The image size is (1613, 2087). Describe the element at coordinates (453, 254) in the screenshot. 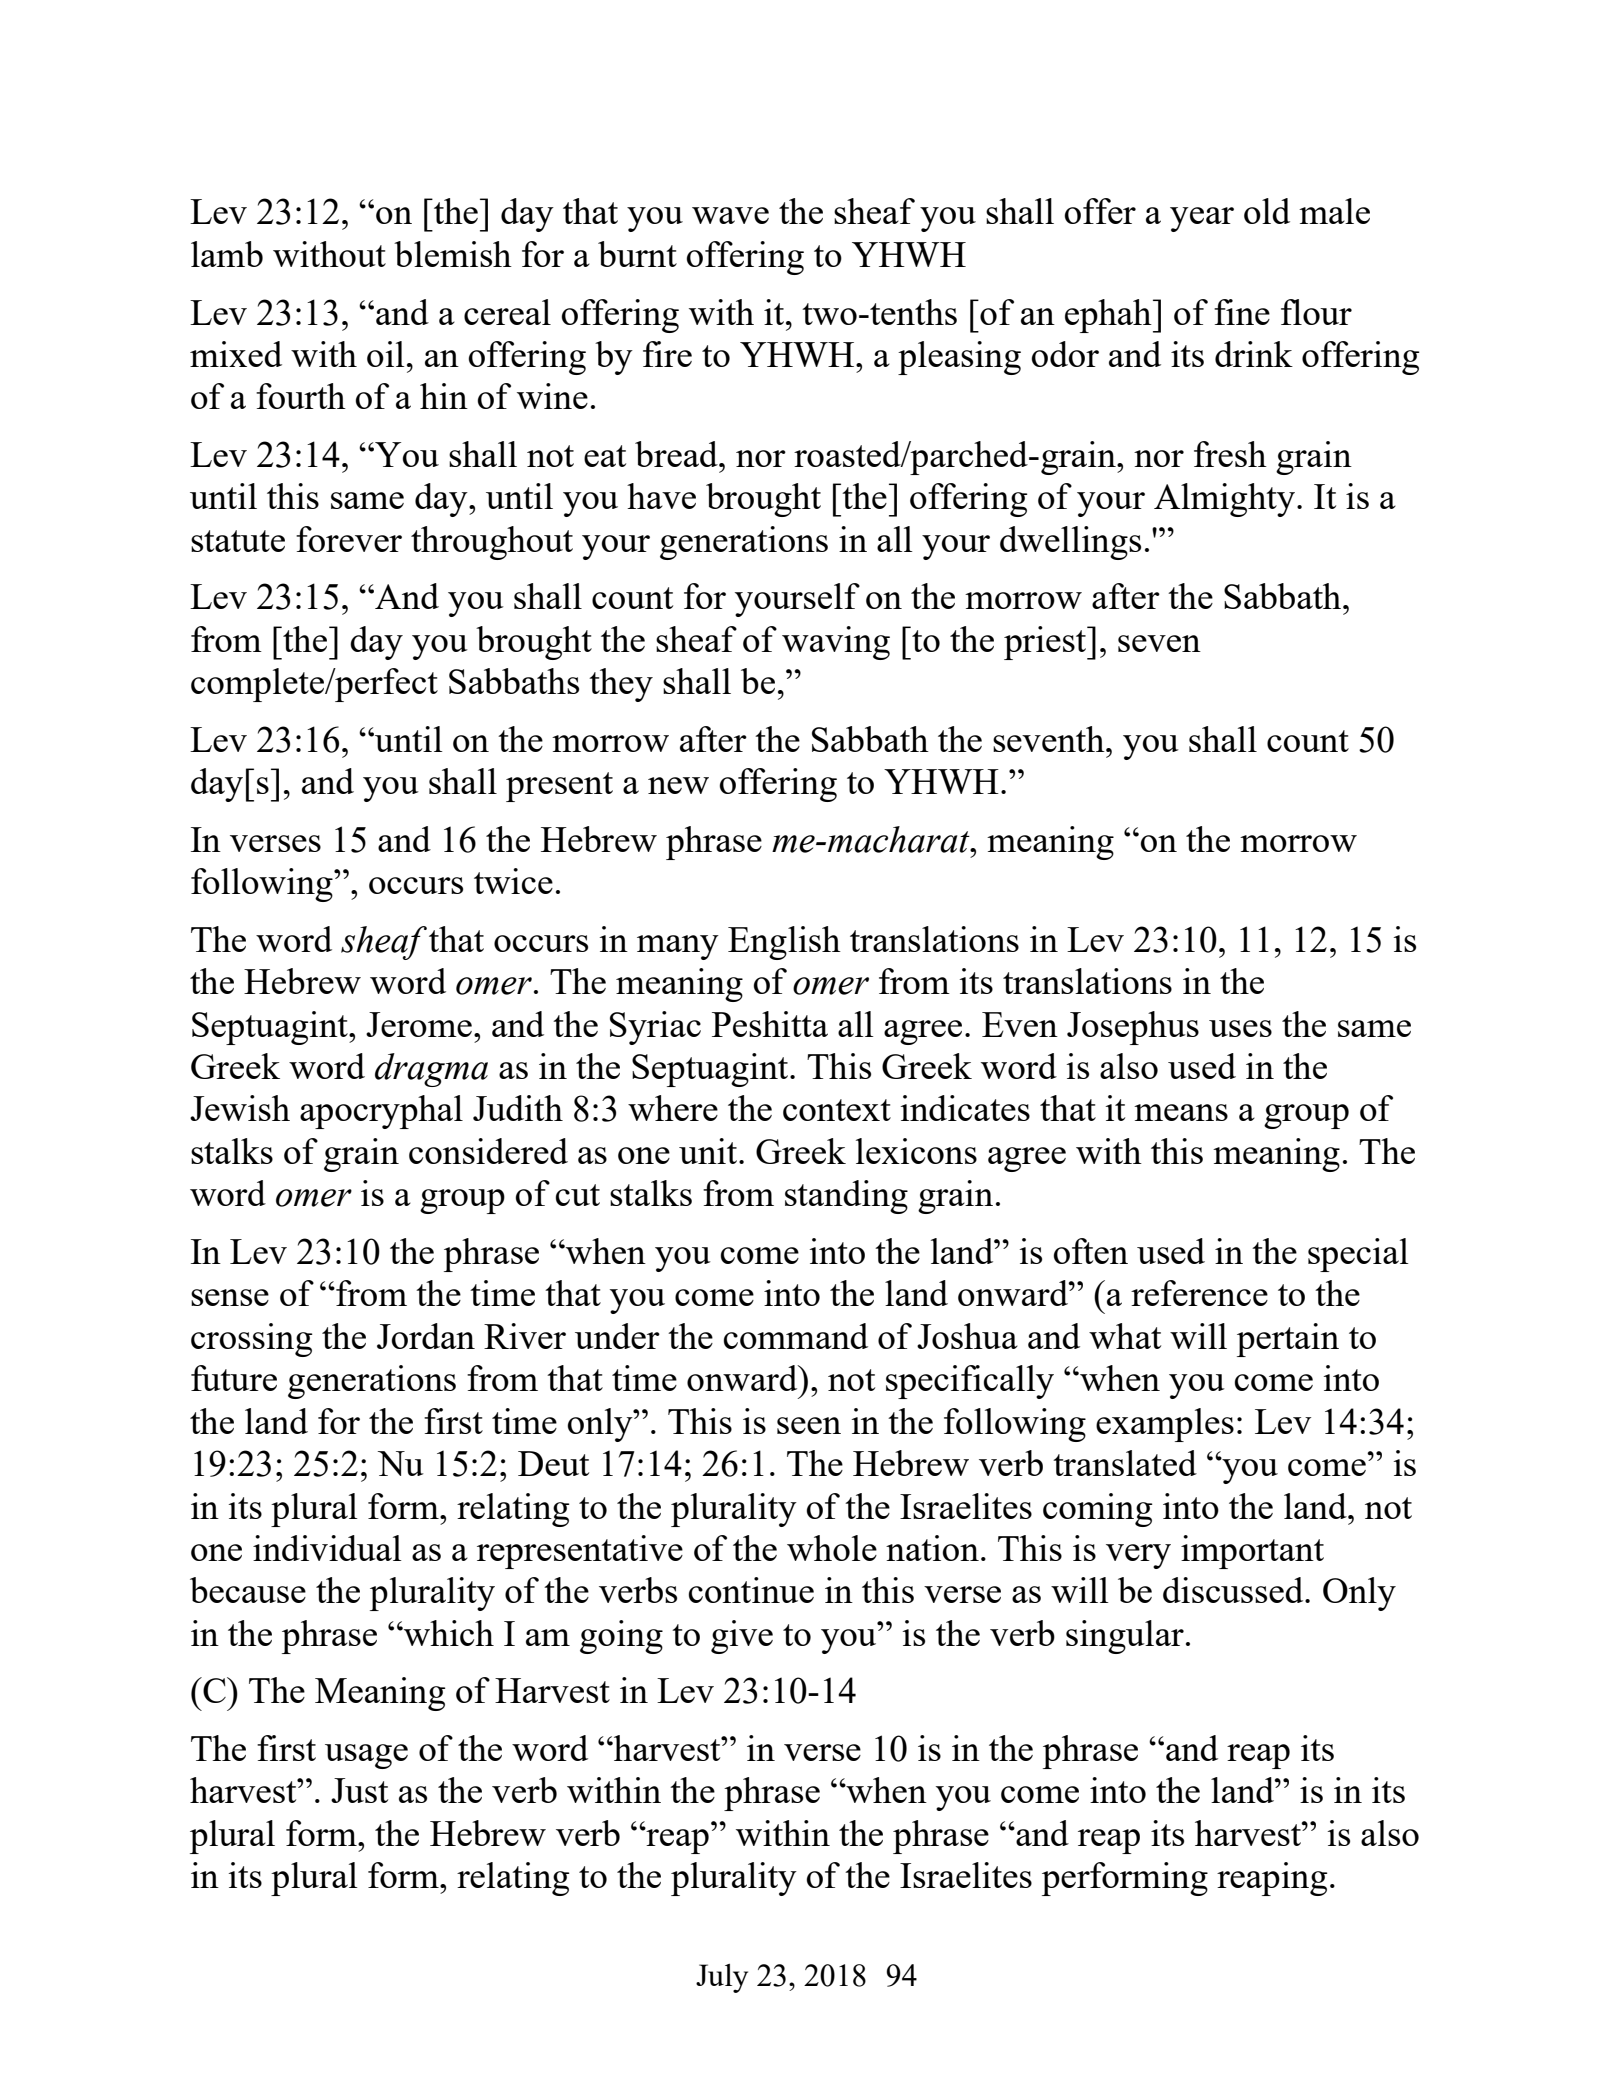

I see `blemish` at that location.
